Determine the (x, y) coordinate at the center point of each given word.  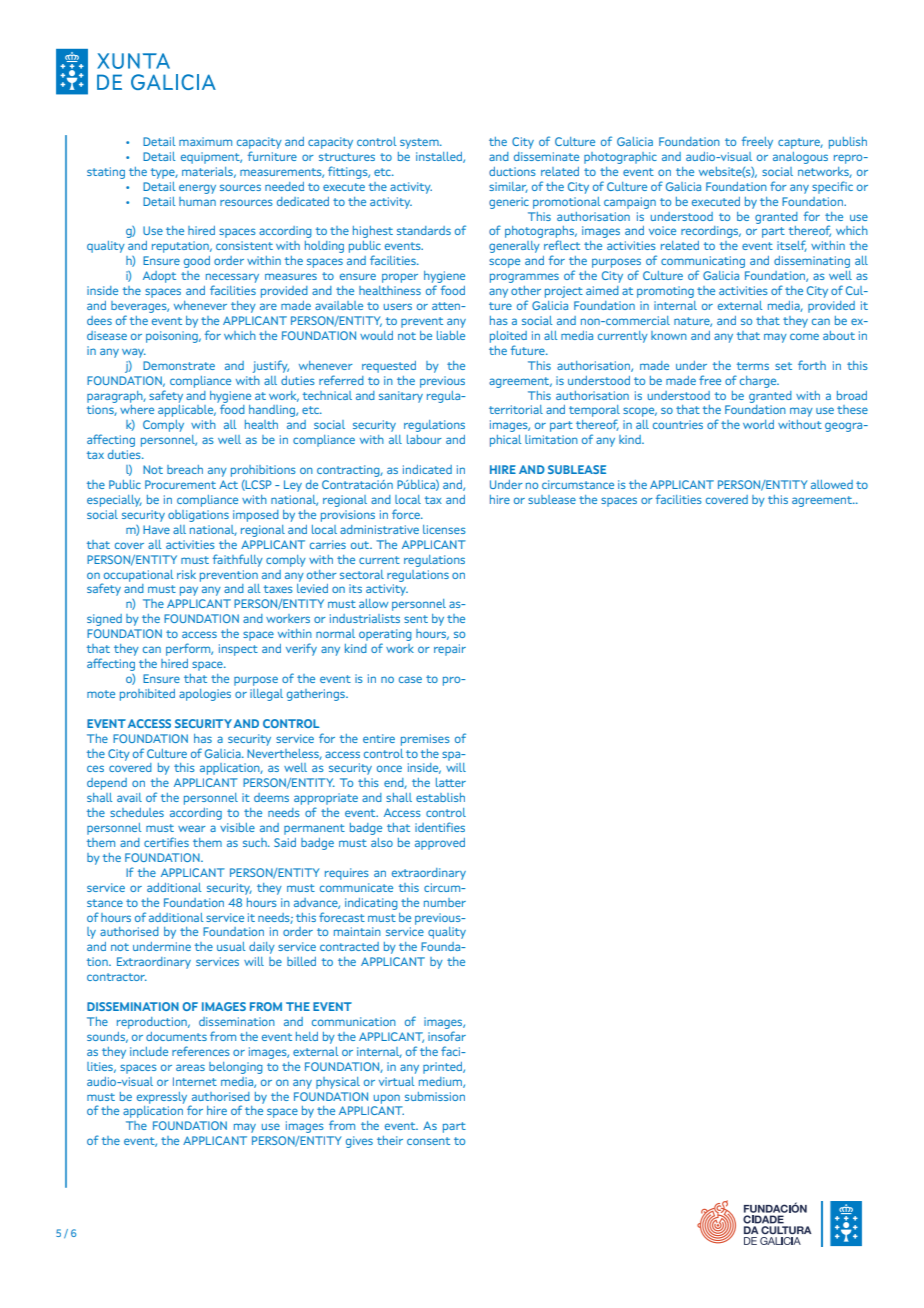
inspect (238, 650)
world (758, 424)
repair (450, 650)
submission (435, 1096)
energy (197, 189)
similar (508, 187)
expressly (162, 1098)
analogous (800, 158)
